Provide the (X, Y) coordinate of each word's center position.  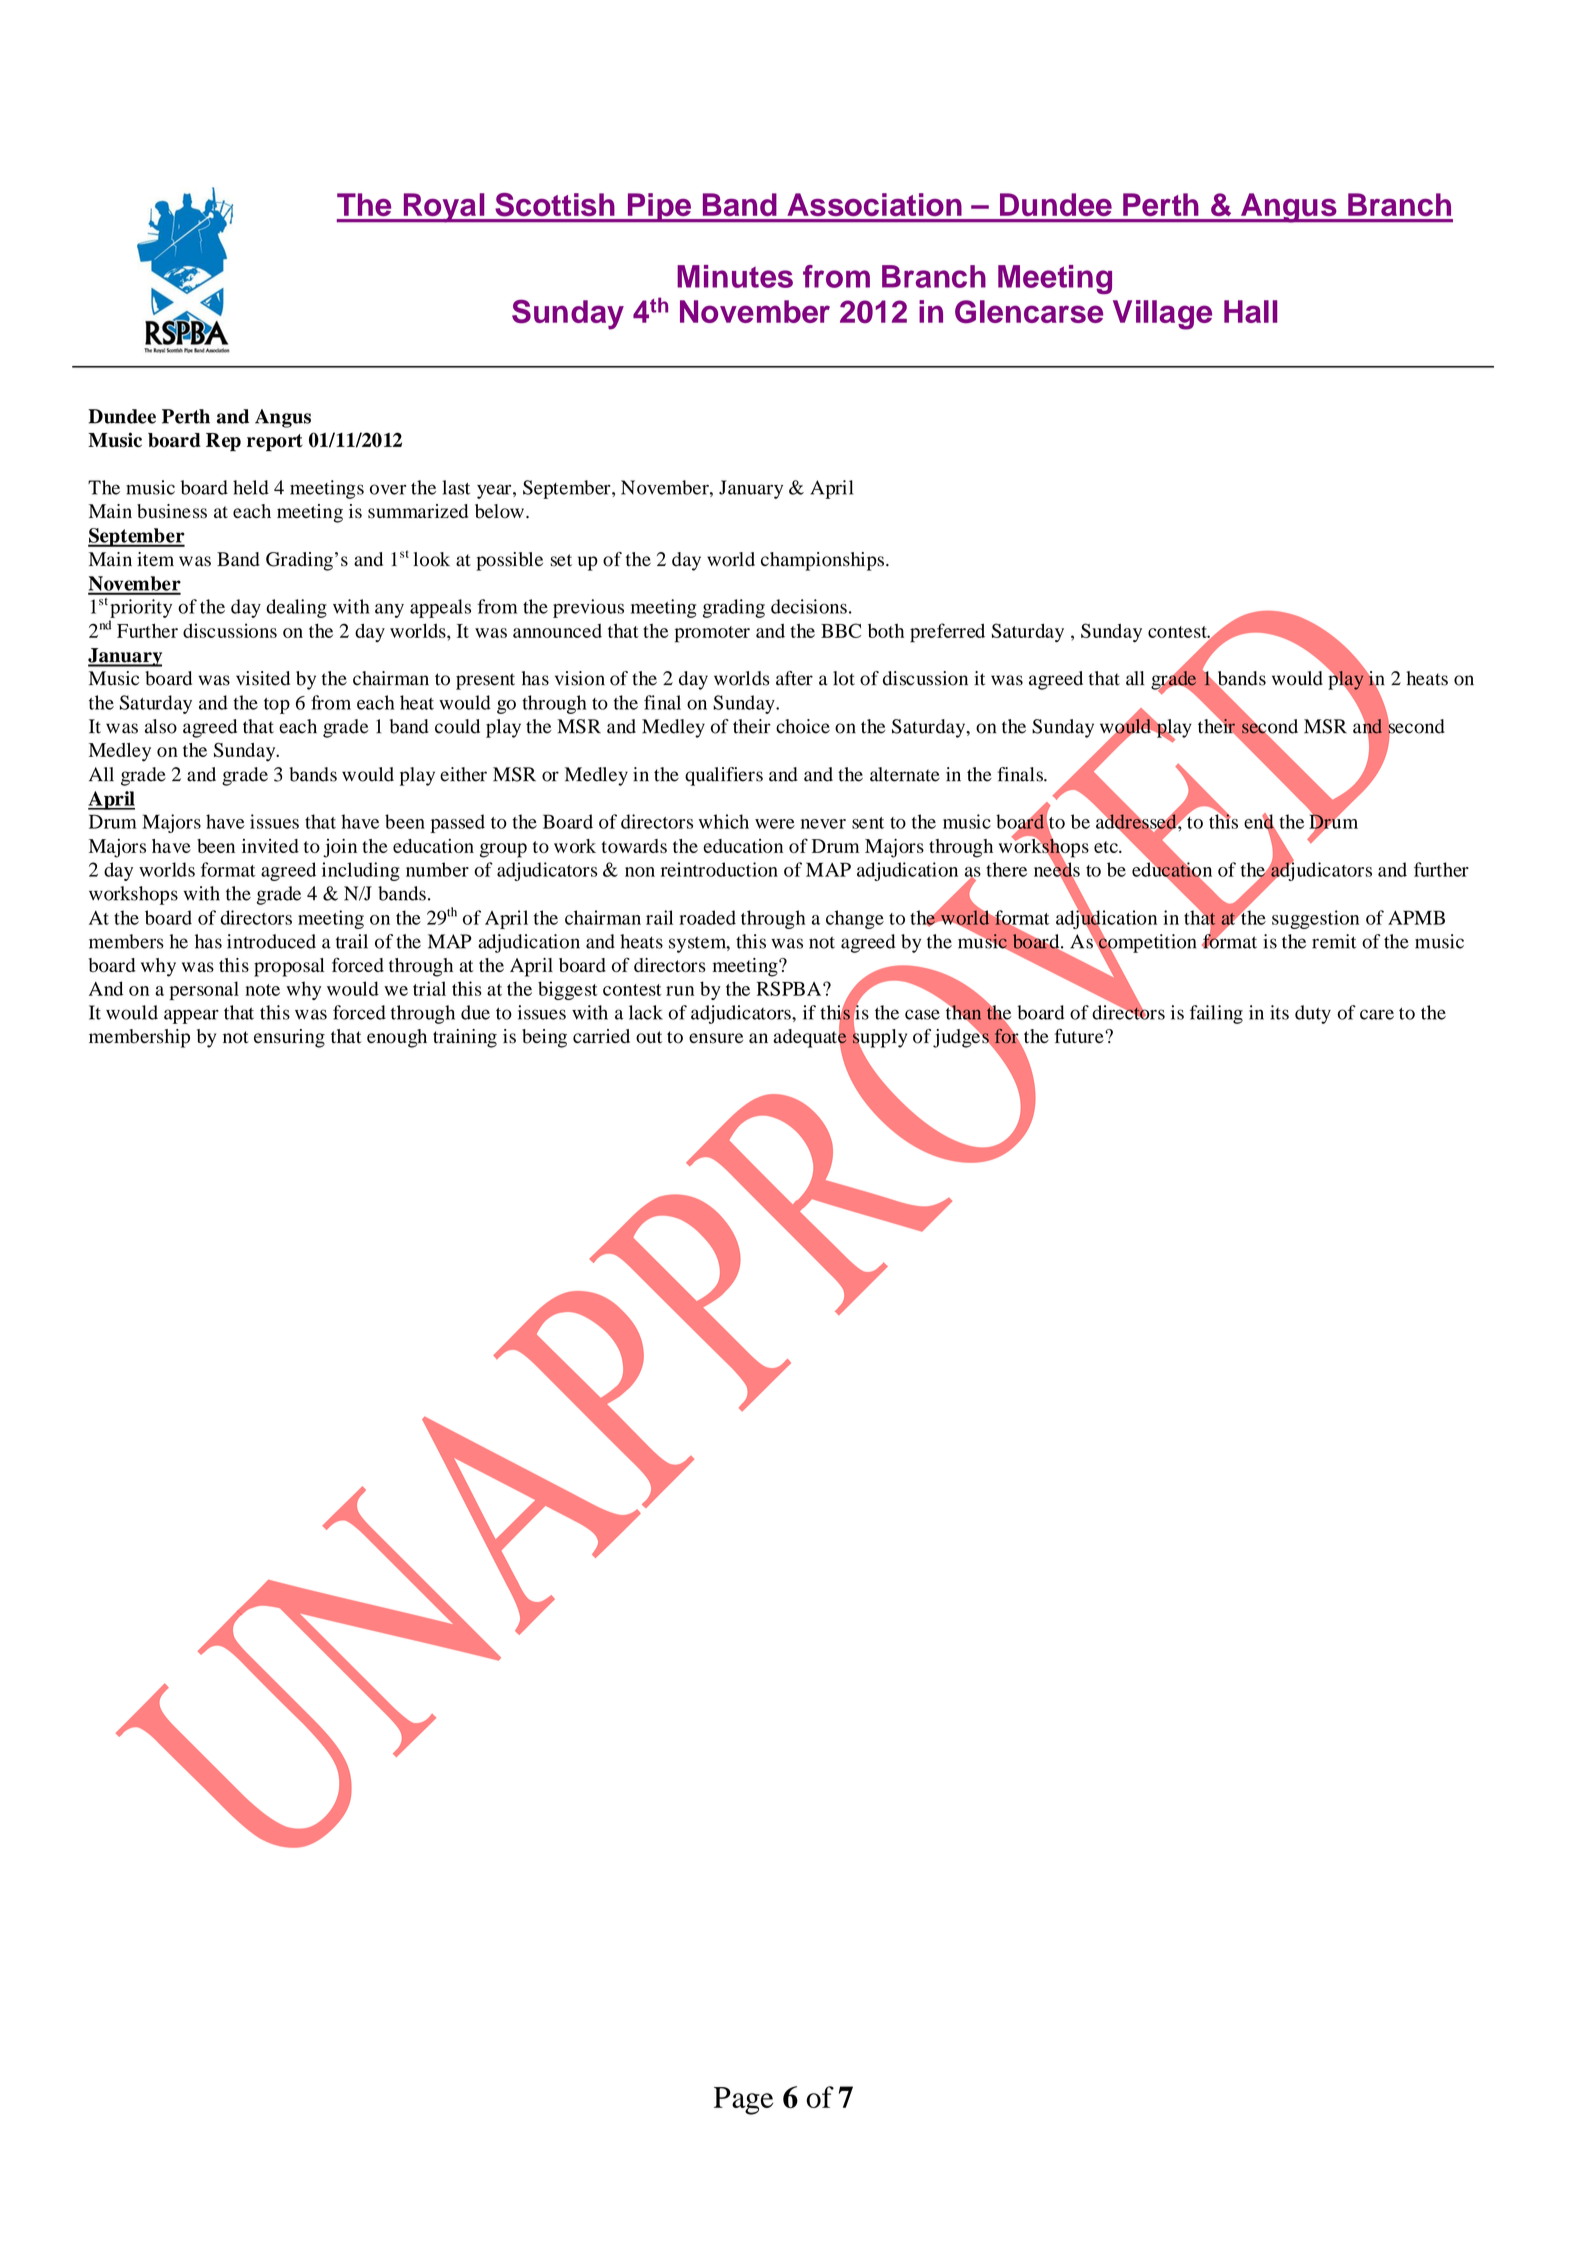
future (1080, 1036)
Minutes (735, 276)
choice (803, 726)
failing (1216, 1014)
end (1260, 822)
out (649, 1037)
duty (1313, 1014)
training (465, 1038)
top (277, 706)
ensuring (289, 1038)
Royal (444, 208)
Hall (1250, 311)
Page (743, 2101)
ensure (716, 1038)
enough (397, 1038)
